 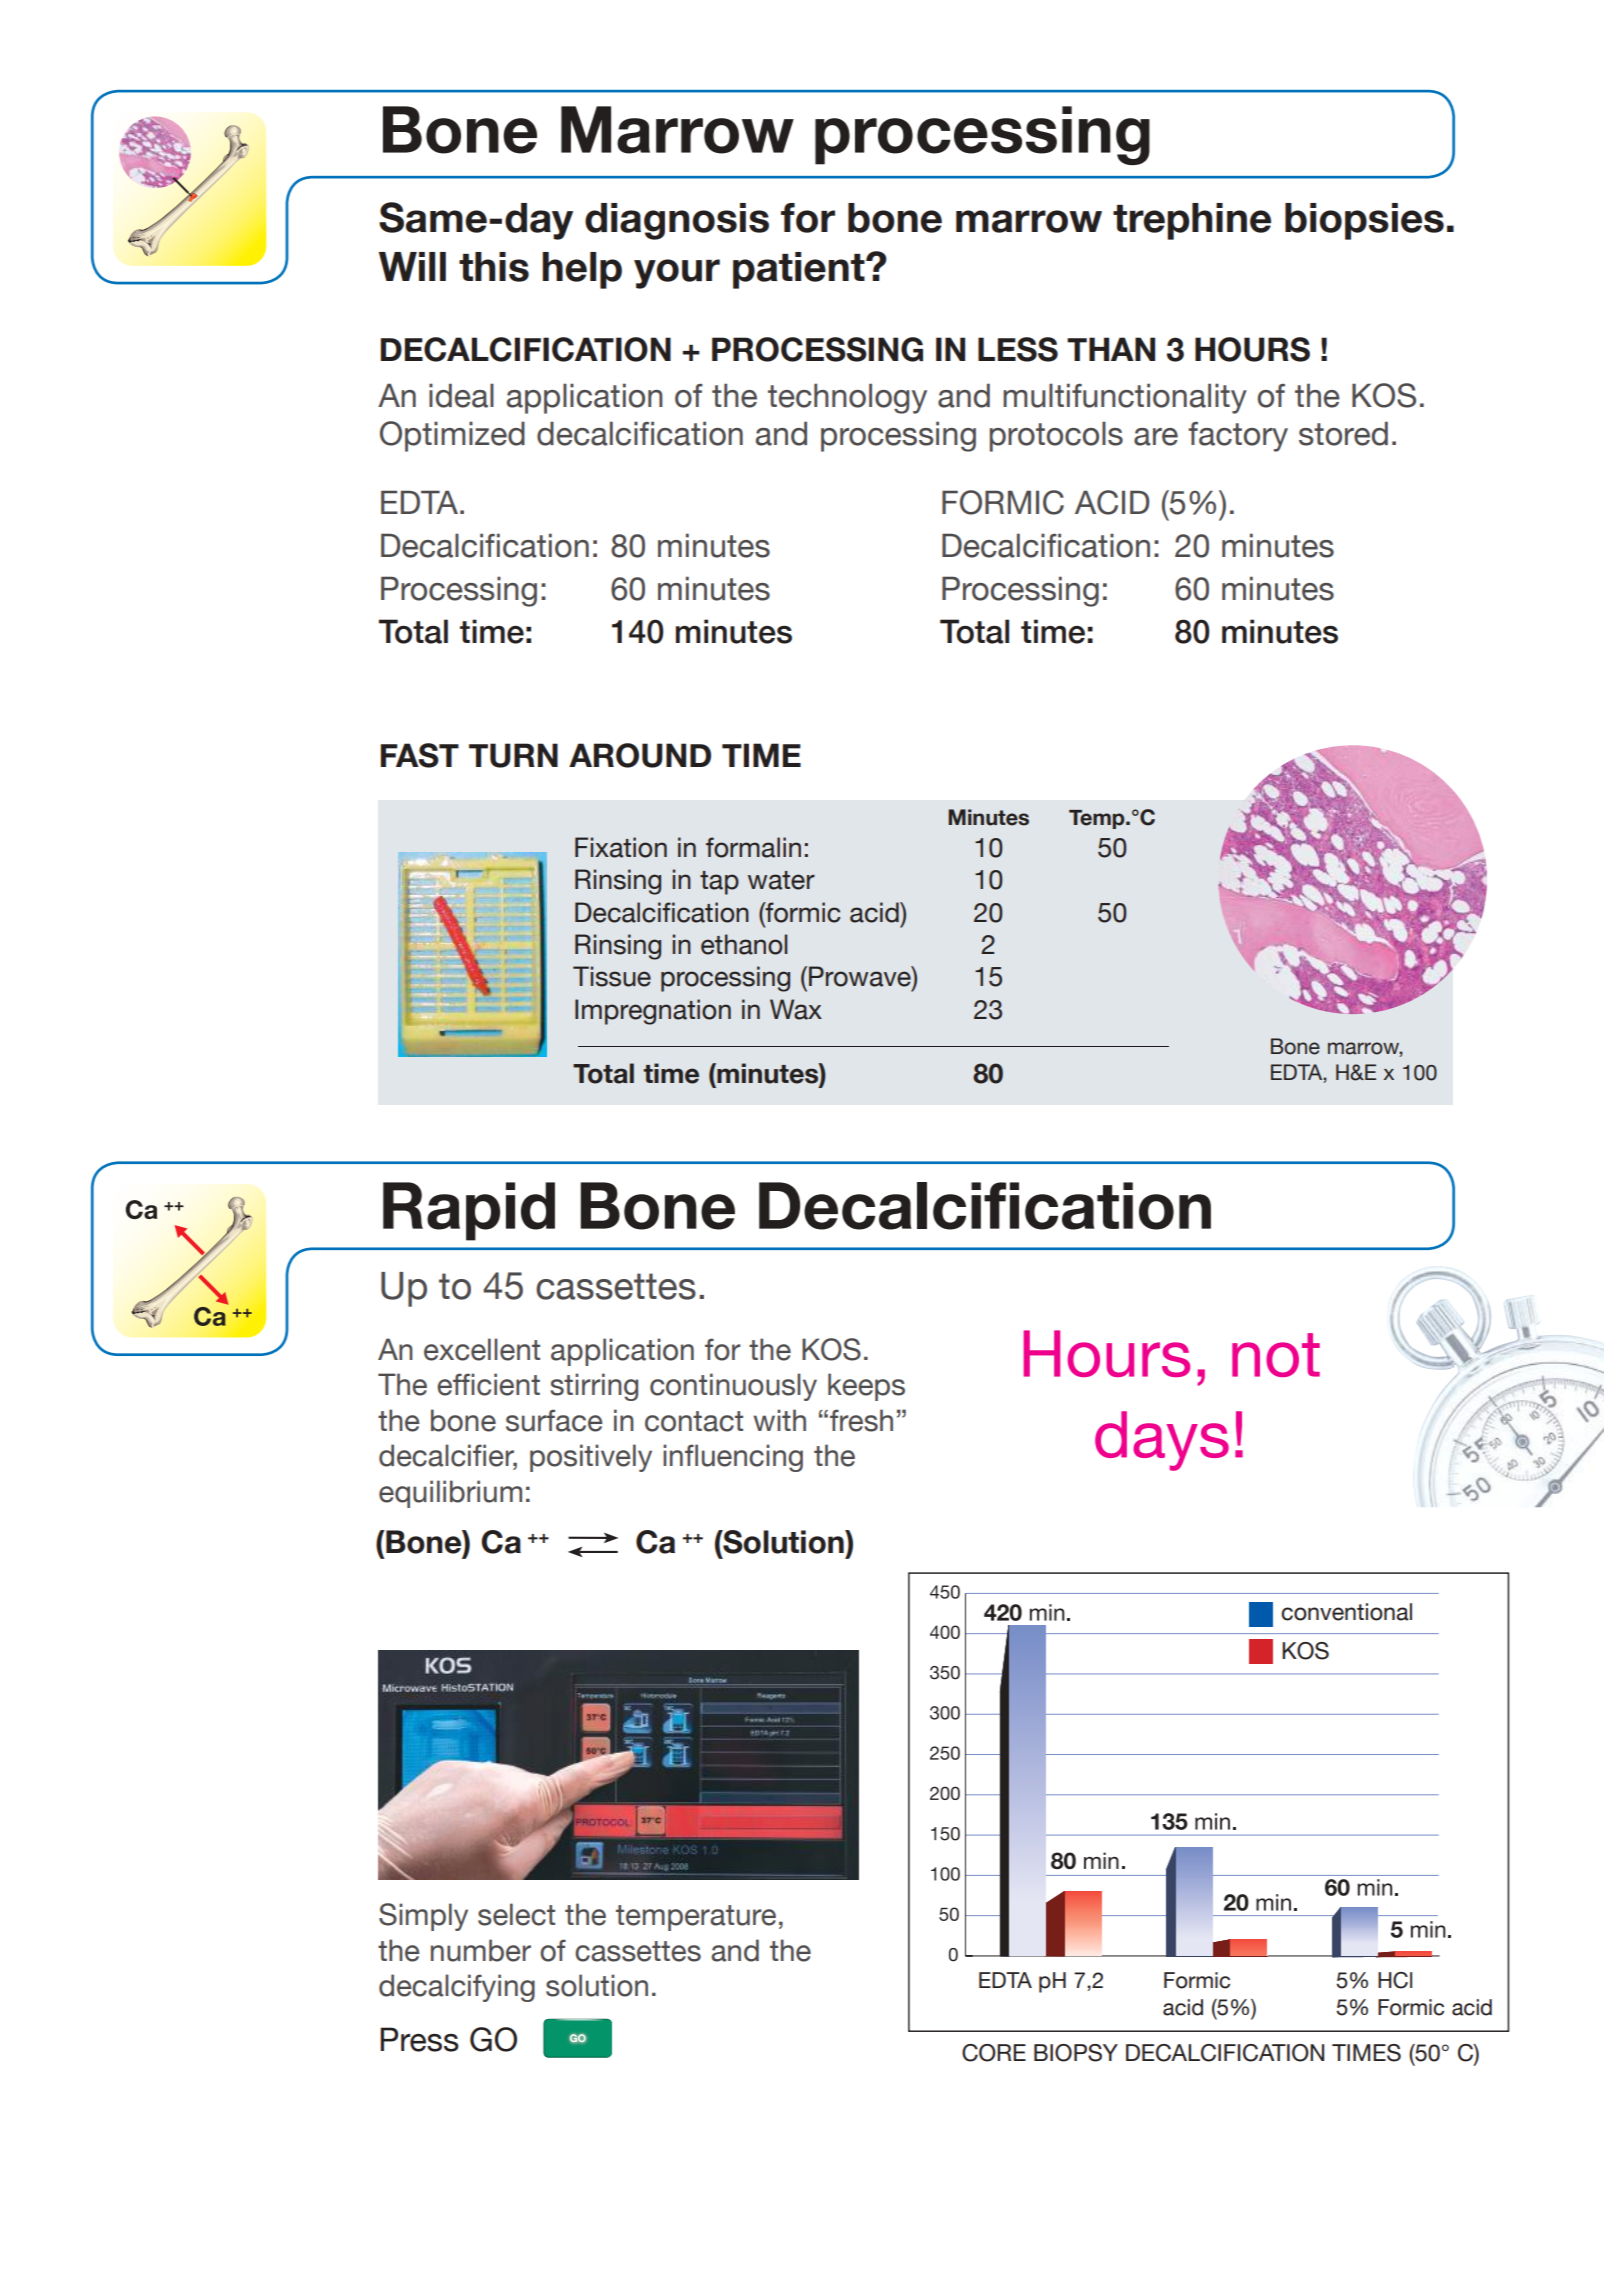 I want to click on not, so click(x=1276, y=1355).
